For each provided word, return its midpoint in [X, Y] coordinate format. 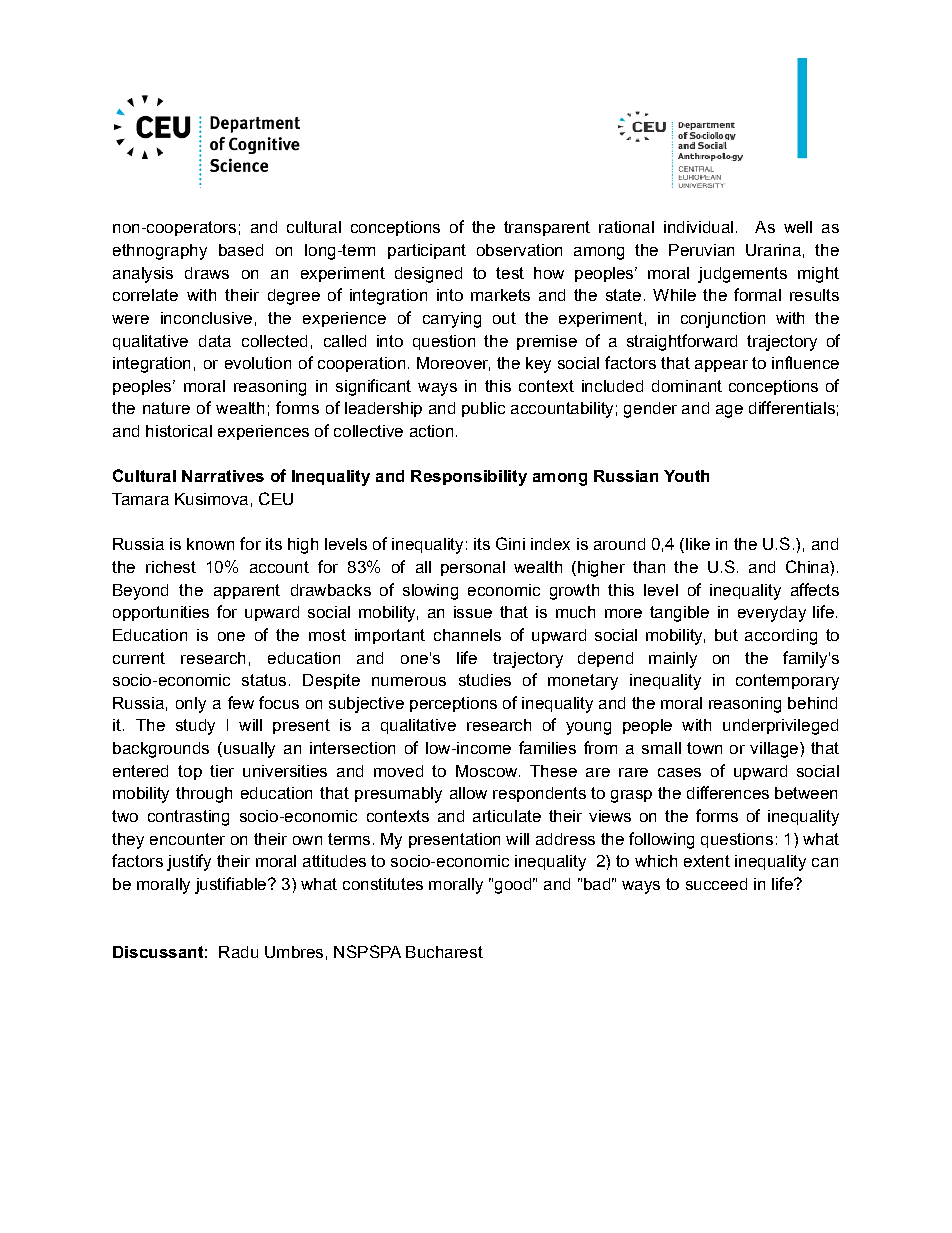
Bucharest [444, 952]
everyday [772, 614]
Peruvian [701, 250]
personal [473, 568]
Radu [238, 952]
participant [427, 251]
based [241, 250]
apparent [247, 591]
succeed [716, 884]
